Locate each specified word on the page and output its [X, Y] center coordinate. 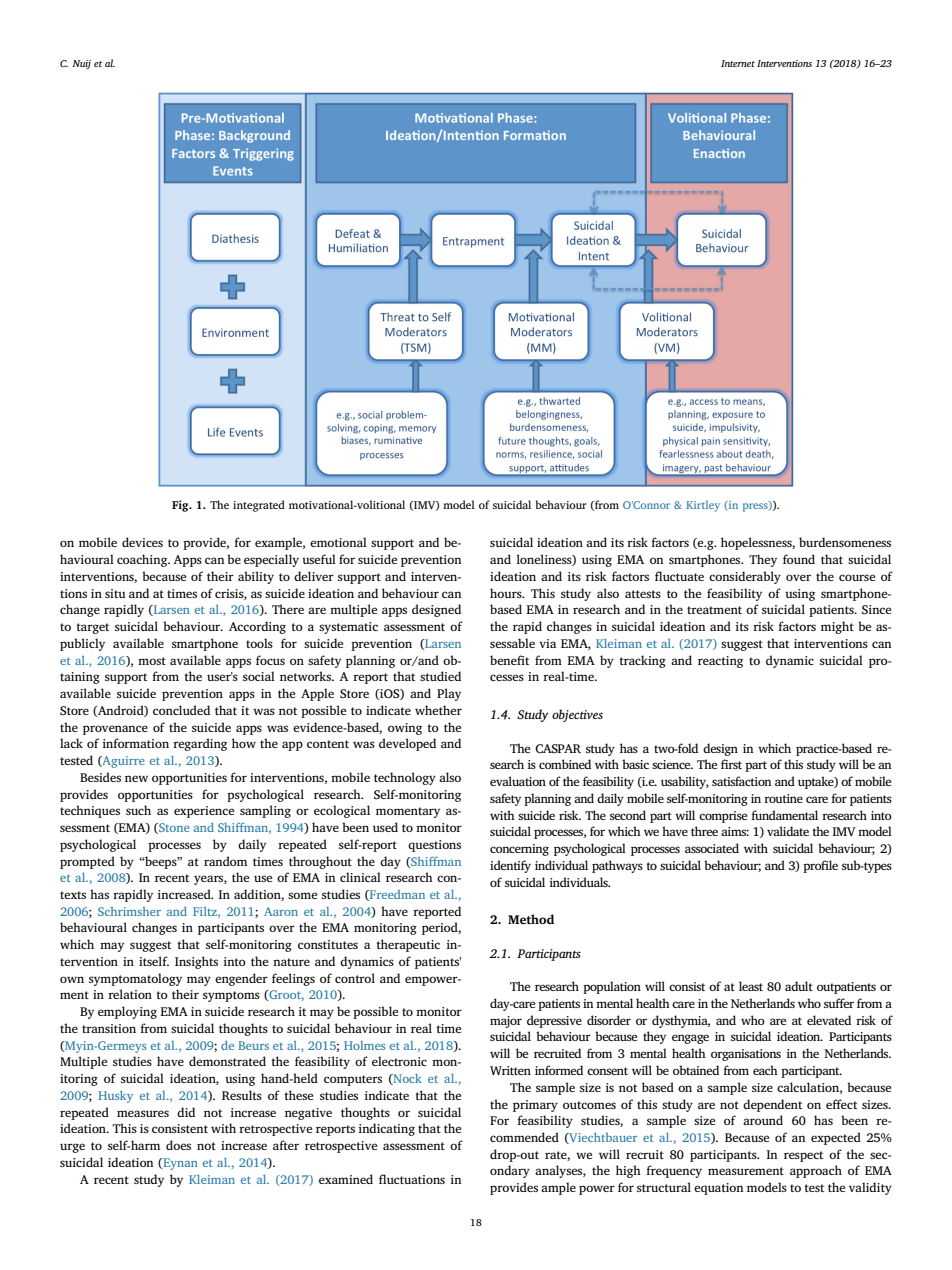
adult [799, 986]
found [799, 559]
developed [407, 744]
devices [142, 542]
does [178, 1145]
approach [816, 1171]
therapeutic [408, 945]
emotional [338, 542]
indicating [387, 1129]
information [136, 743]
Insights [196, 962]
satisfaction [741, 781]
